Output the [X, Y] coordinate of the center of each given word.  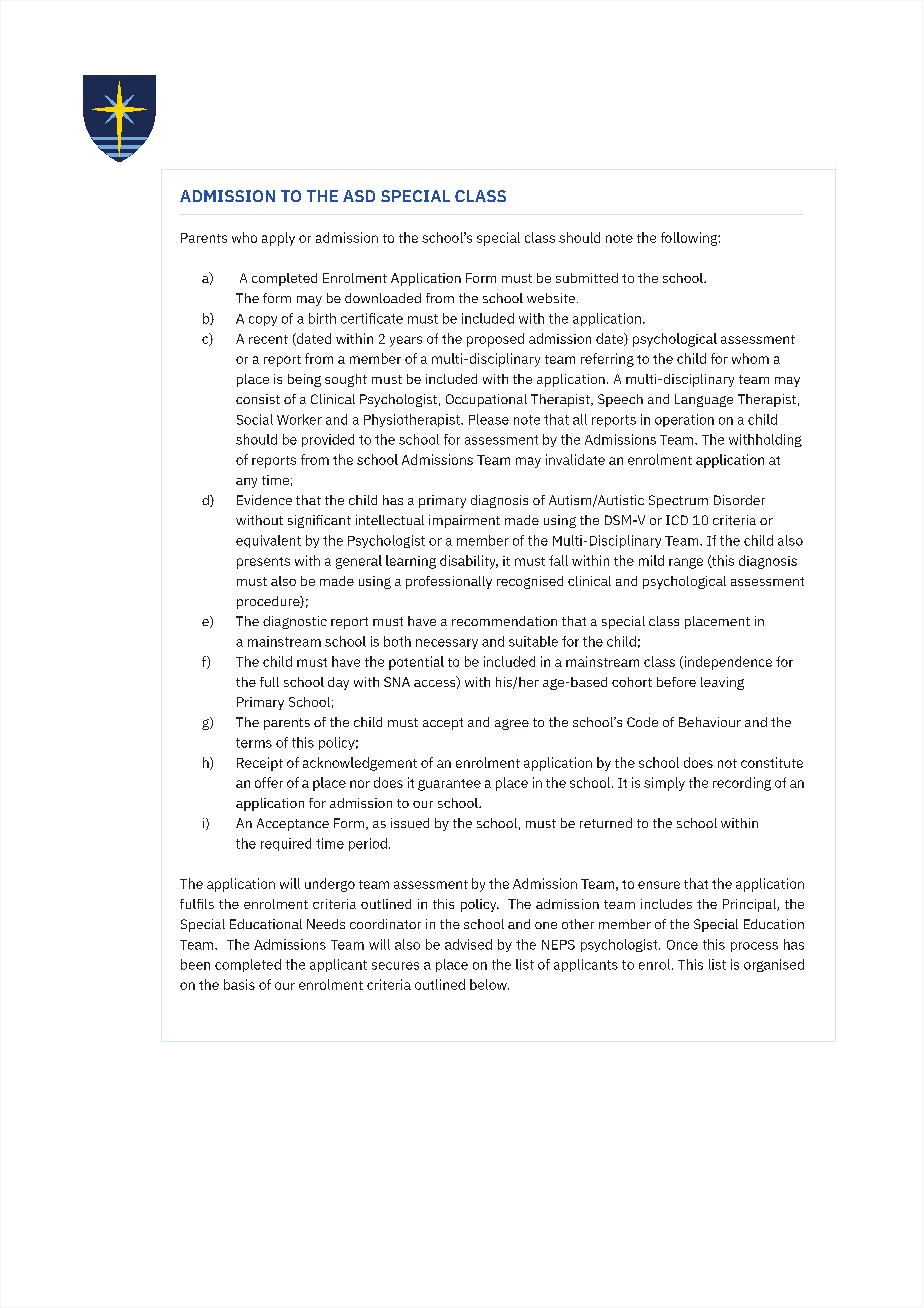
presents [263, 563]
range [686, 563]
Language [704, 400]
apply [278, 239]
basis [239, 984]
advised [468, 944]
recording [742, 784]
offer [269, 782]
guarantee [449, 785]
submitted [587, 278]
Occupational [486, 400]
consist [258, 399]
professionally [449, 582]
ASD [359, 196]
